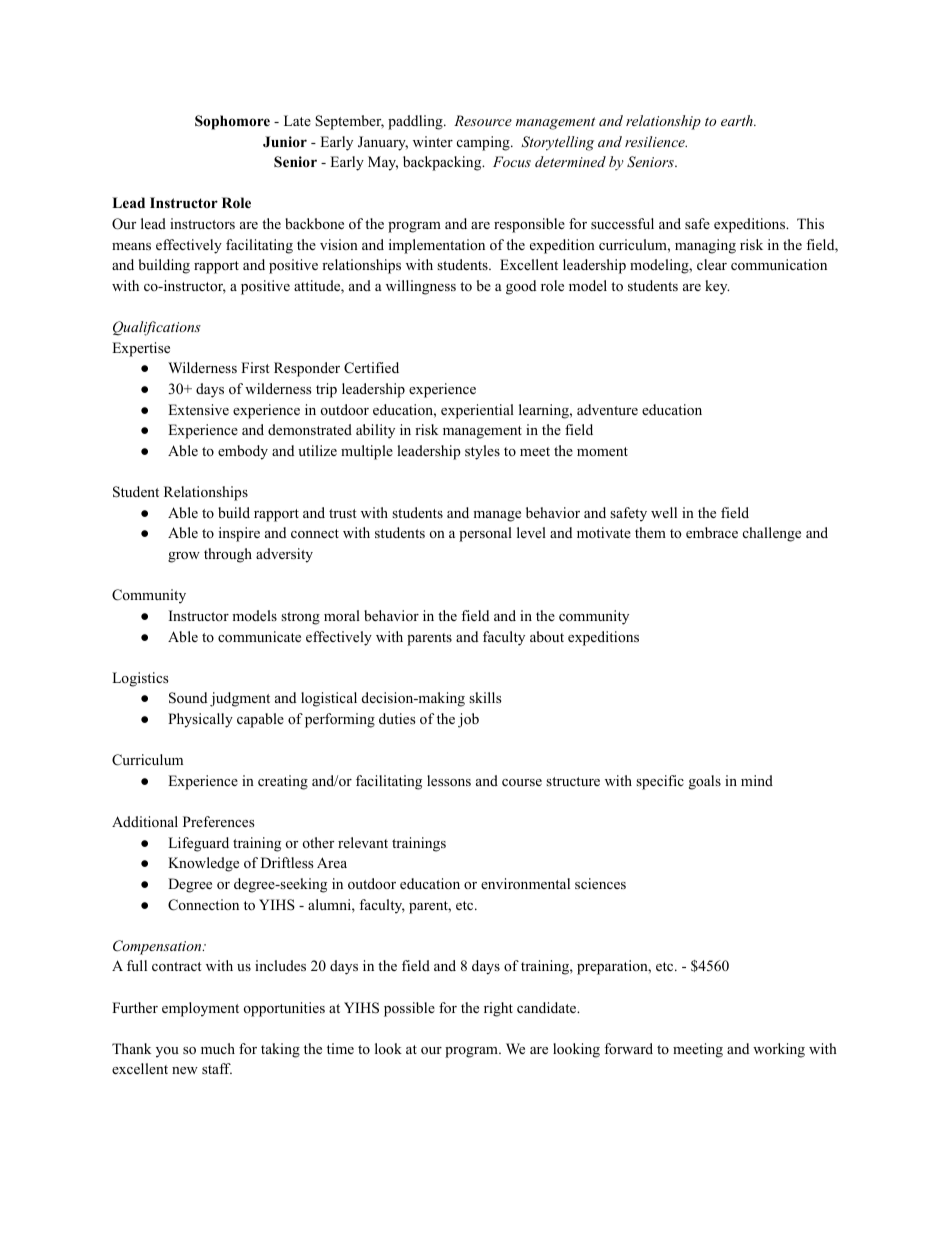 Image resolution: width=952 pixels, height=1233 pixels. What do you see at coordinates (779, 1050) in the image?
I see `working` at bounding box center [779, 1050].
